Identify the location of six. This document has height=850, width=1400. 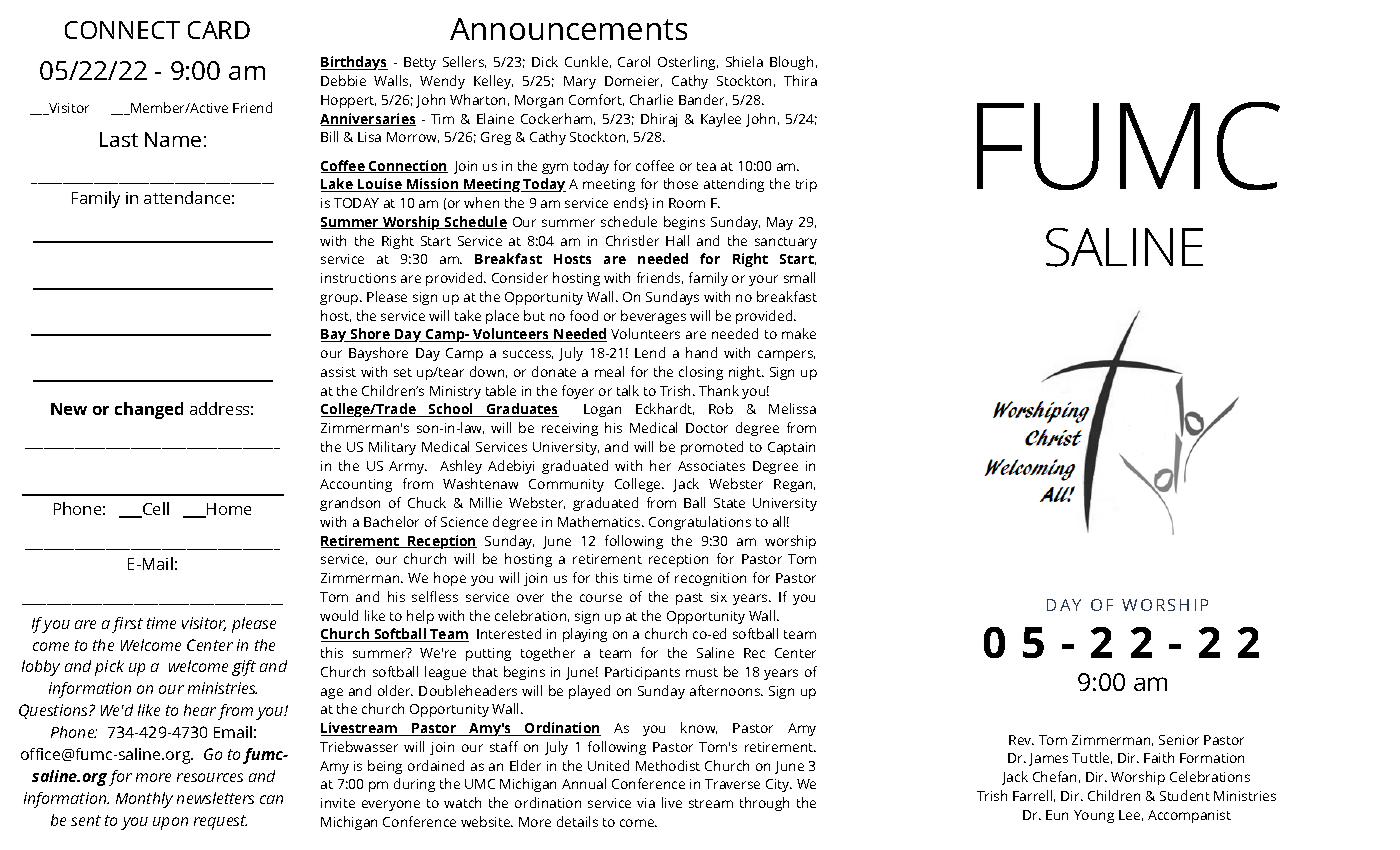
(719, 597).
